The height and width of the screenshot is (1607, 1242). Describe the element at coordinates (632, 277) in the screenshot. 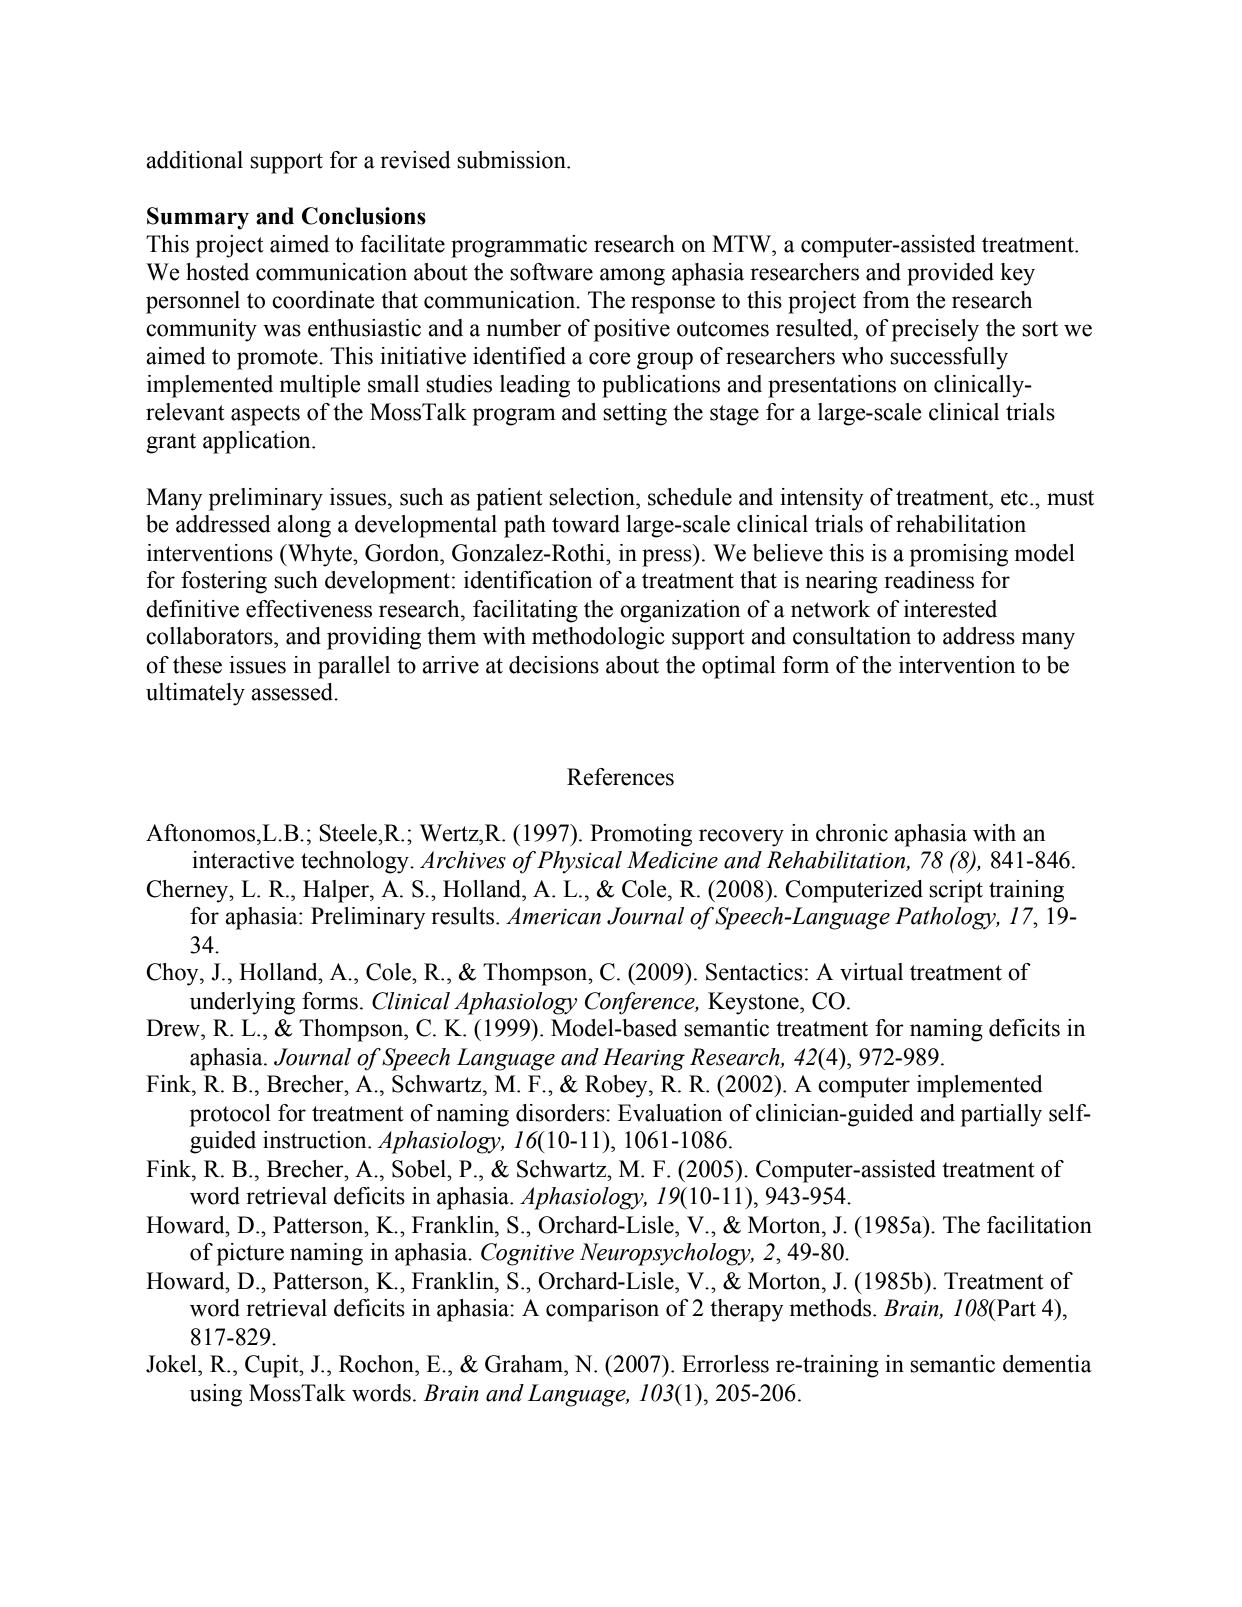

I see `among` at that location.
